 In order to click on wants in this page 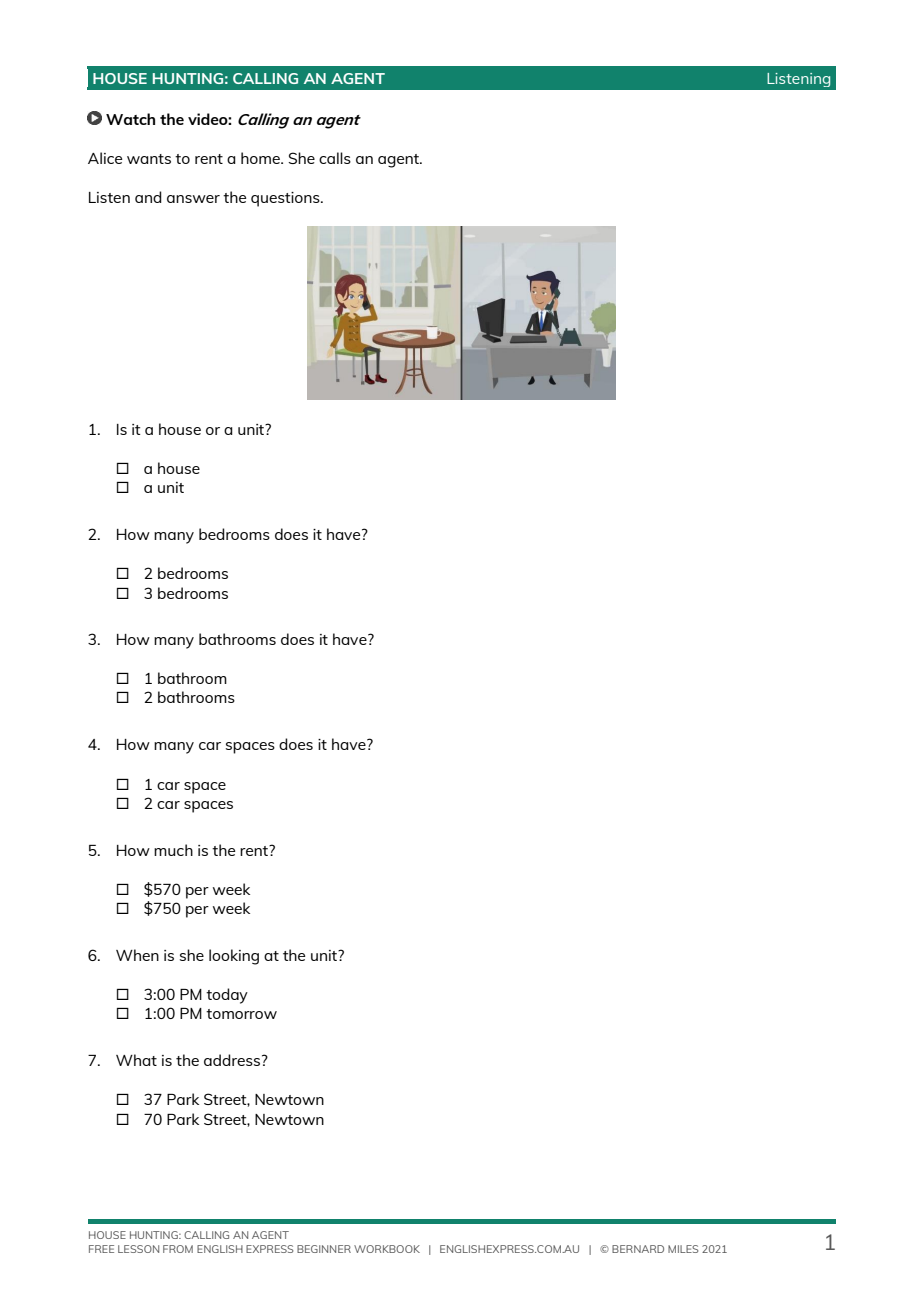, I will do `click(149, 159)`.
